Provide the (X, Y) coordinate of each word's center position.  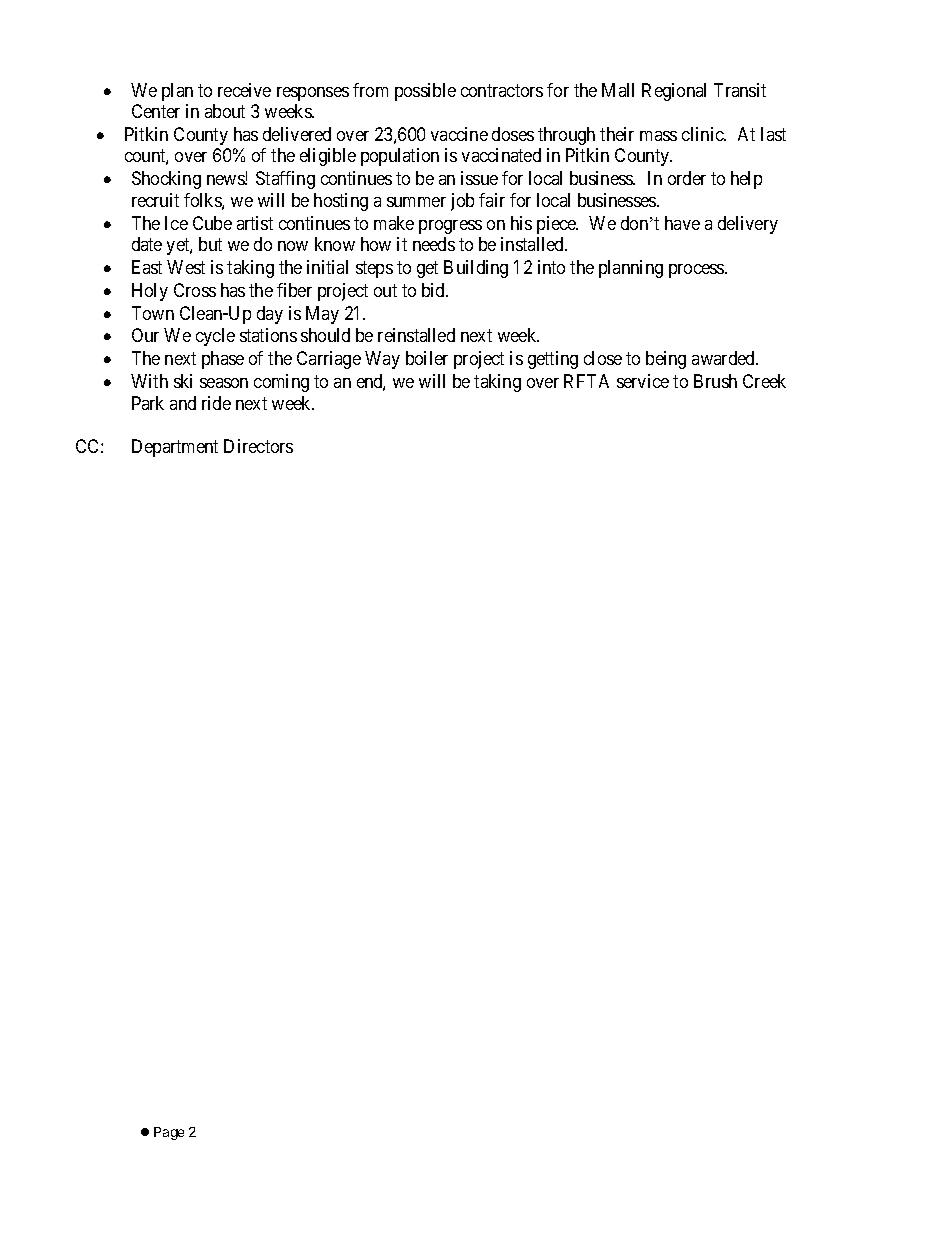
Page (169, 1133)
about (225, 111)
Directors (258, 446)
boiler (427, 358)
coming (281, 383)
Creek (764, 381)
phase (223, 360)
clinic (703, 134)
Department (175, 448)
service (643, 381)
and (183, 403)
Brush (715, 381)
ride (216, 403)
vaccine (459, 134)
